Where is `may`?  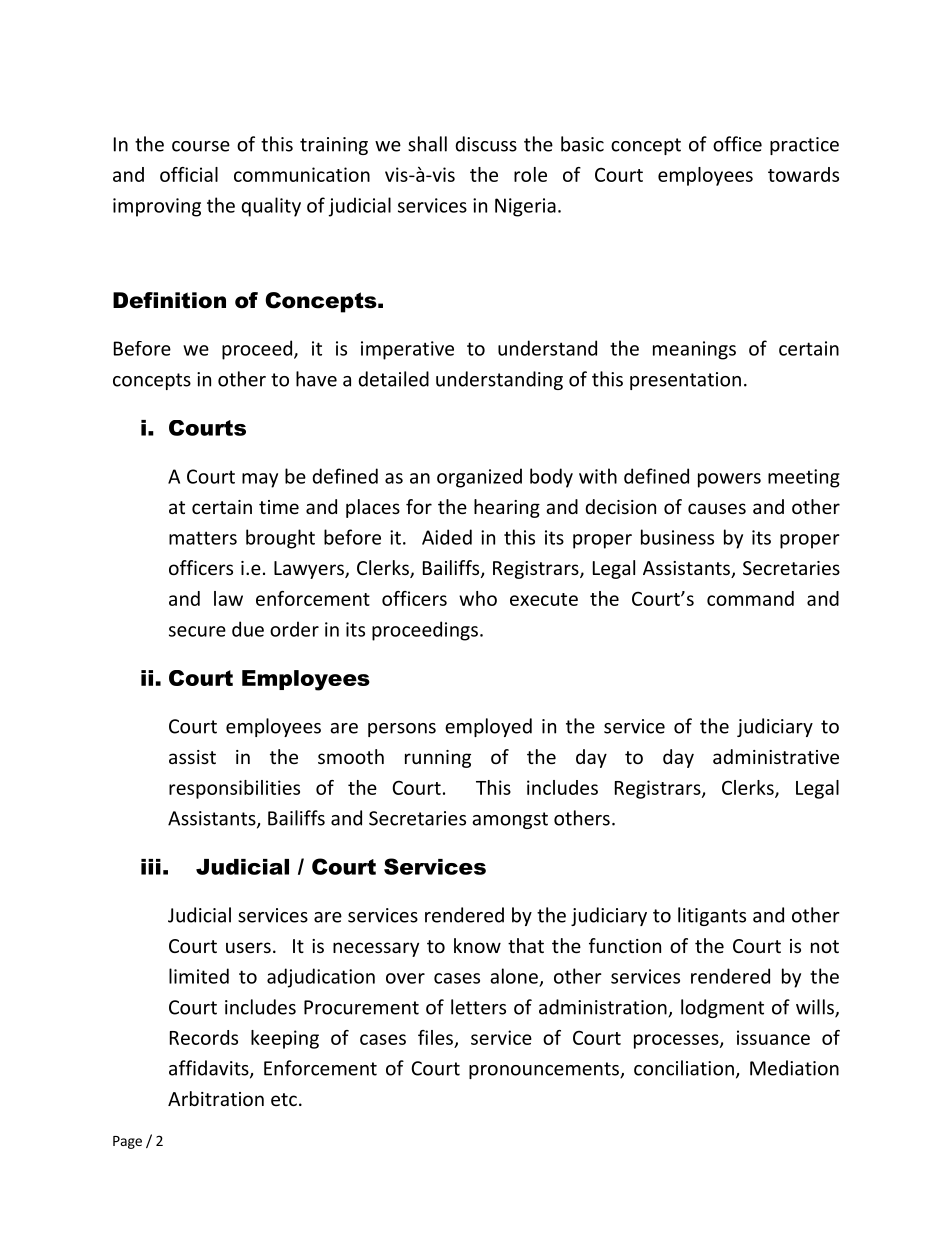 may is located at coordinates (260, 480).
